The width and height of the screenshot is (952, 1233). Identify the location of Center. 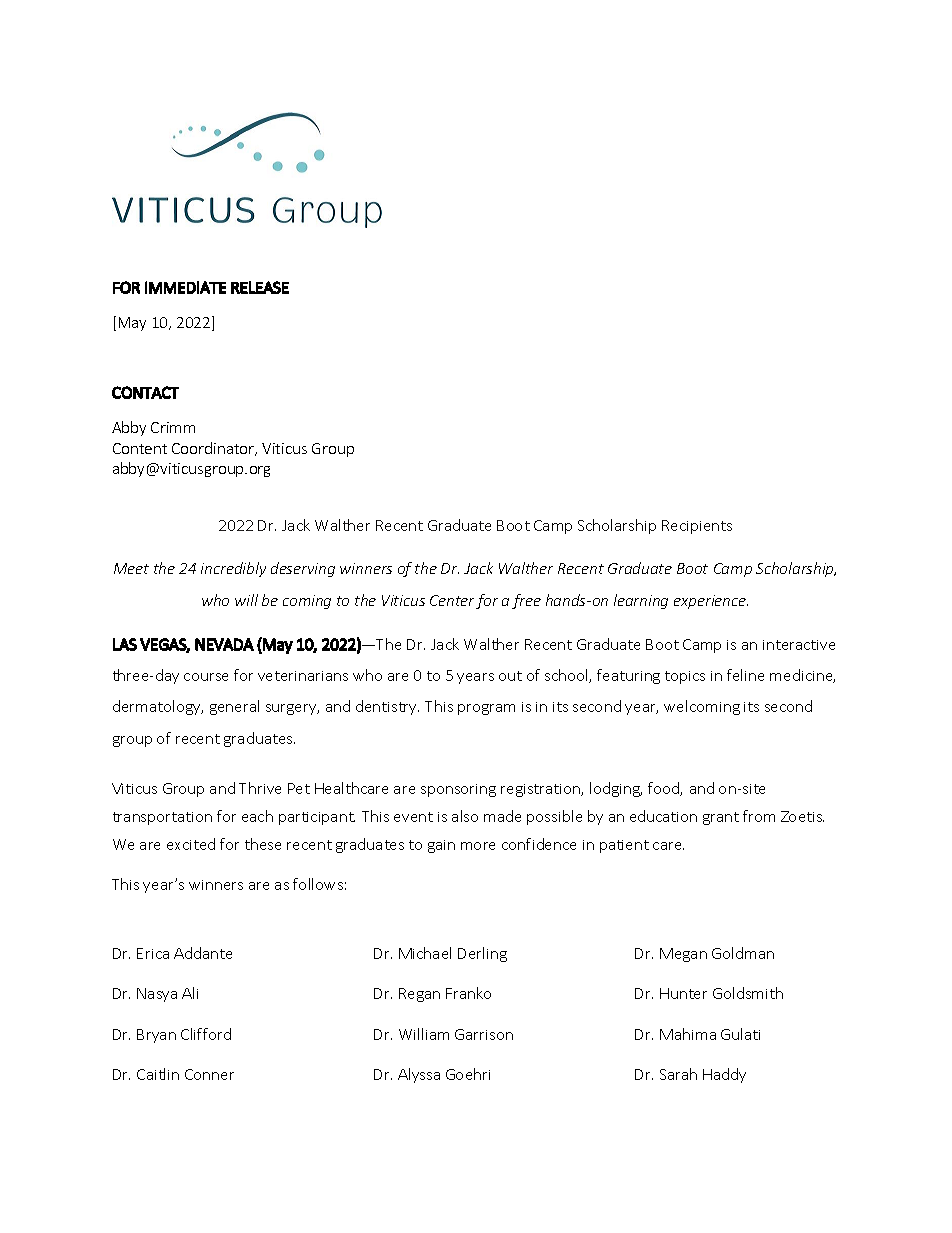
(453, 602).
